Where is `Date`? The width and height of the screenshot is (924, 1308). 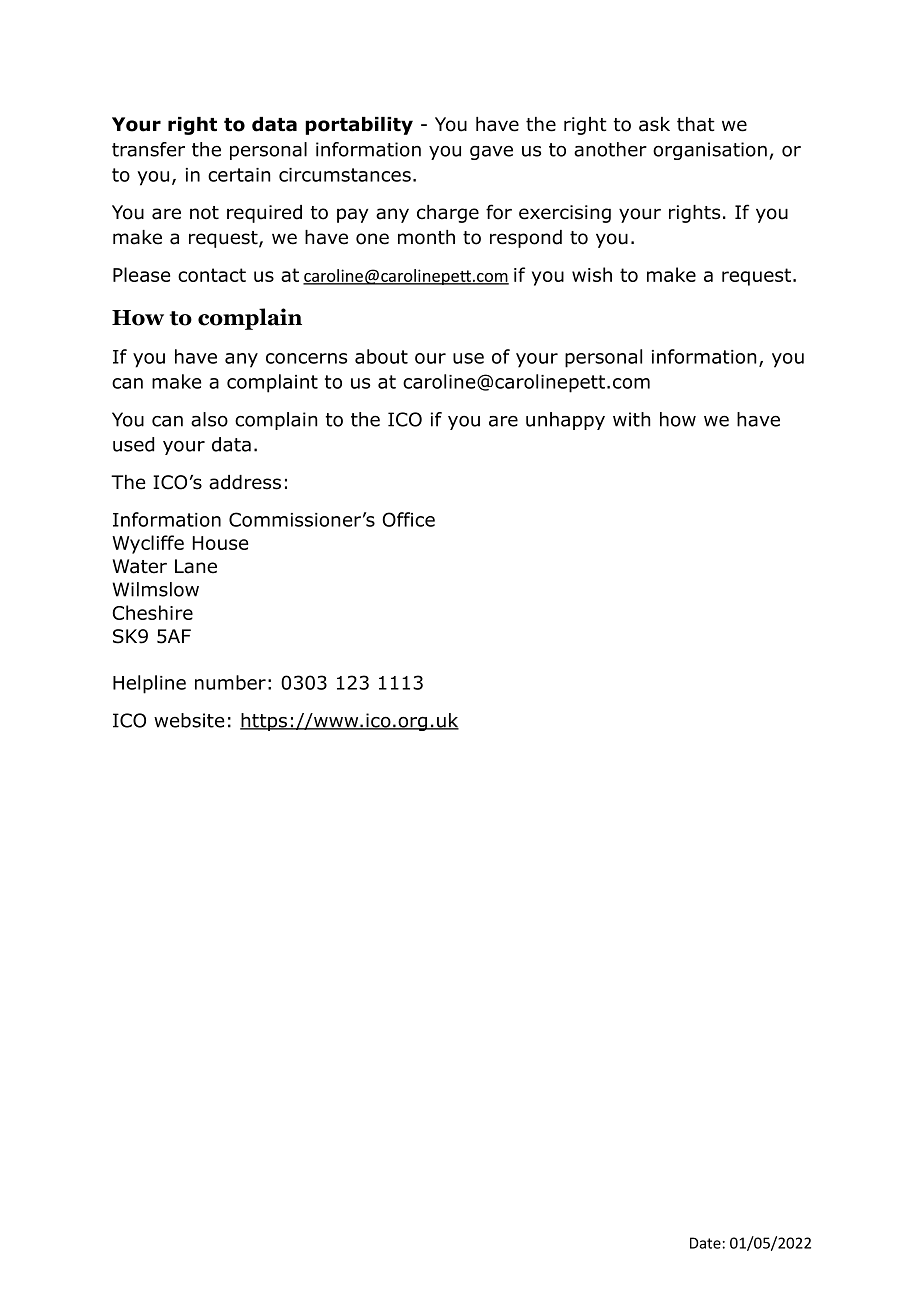
Date is located at coordinates (705, 1243).
